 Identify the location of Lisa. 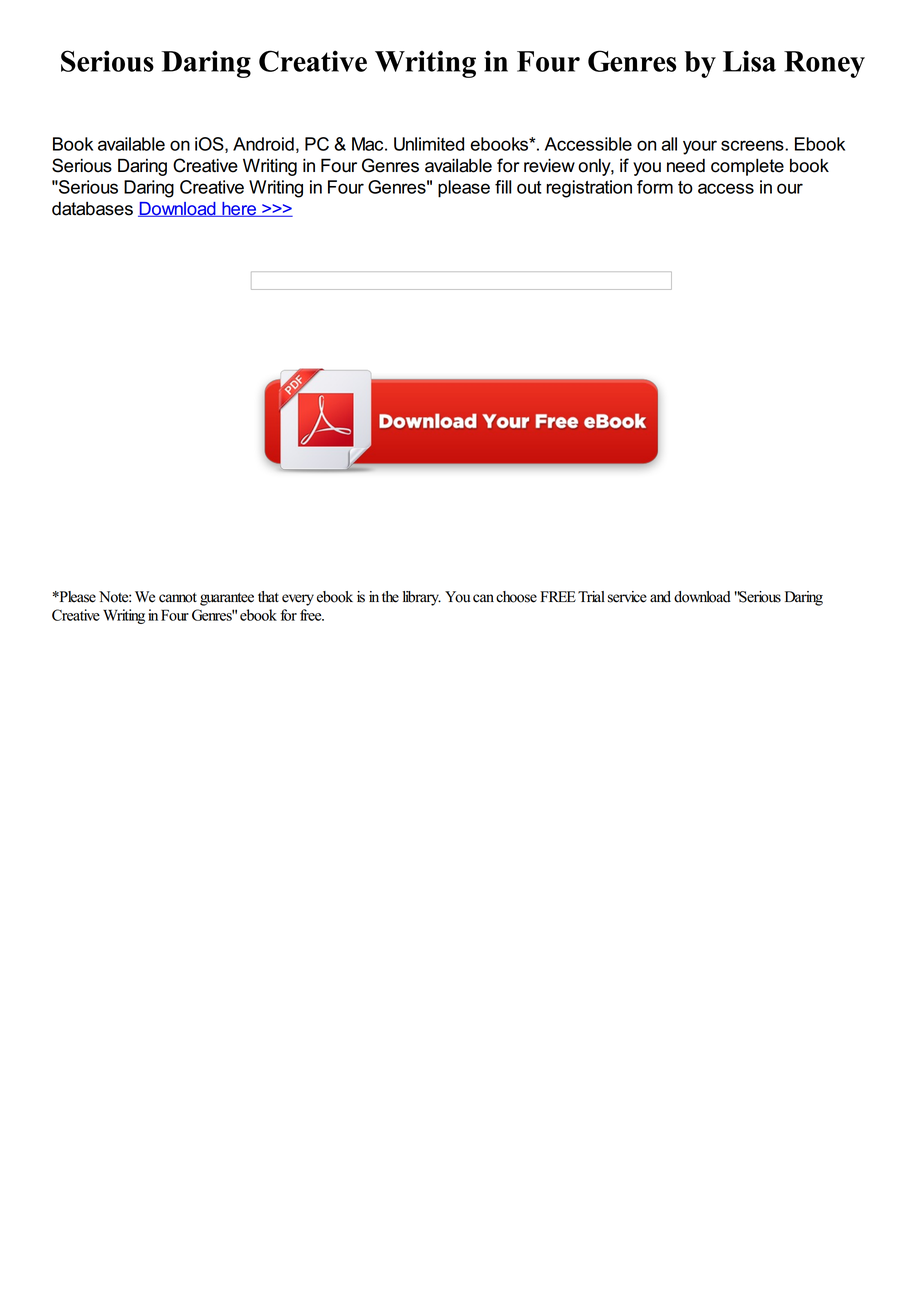
(749, 61).
